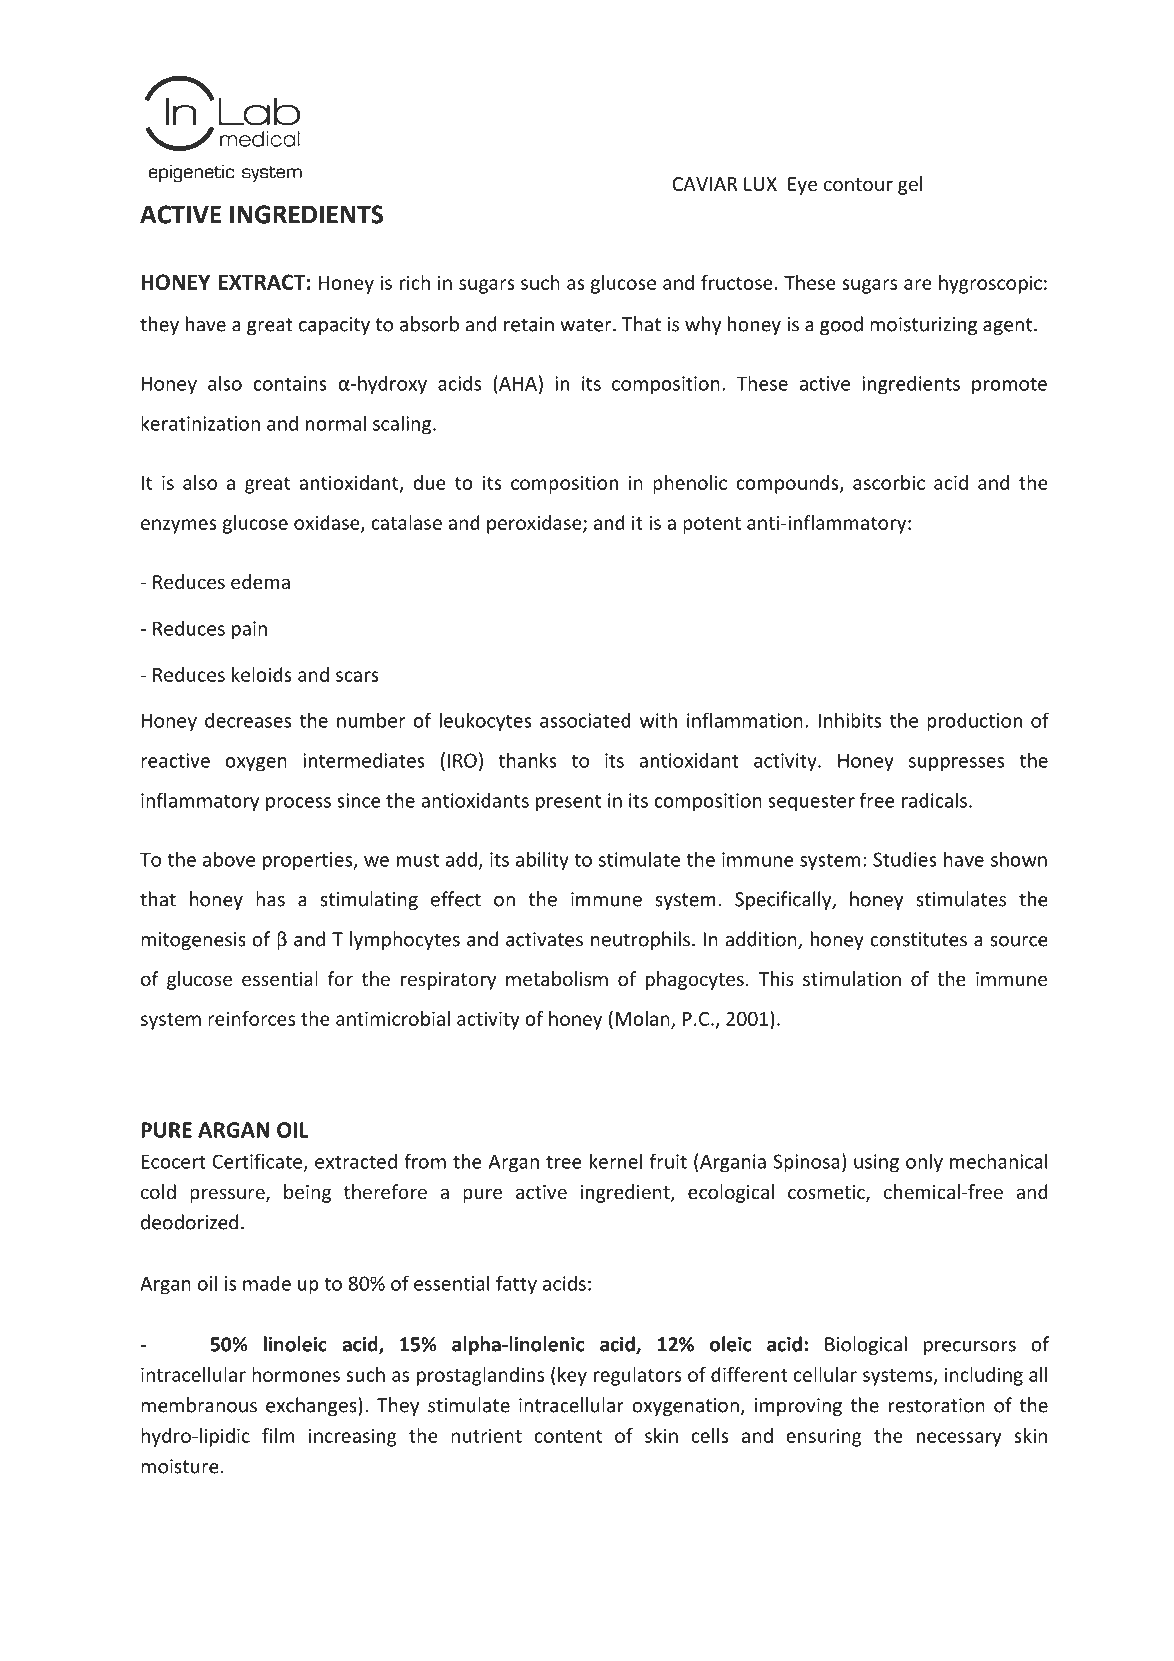 The height and width of the screenshot is (1661, 1174). I want to click on edema, so click(260, 581).
